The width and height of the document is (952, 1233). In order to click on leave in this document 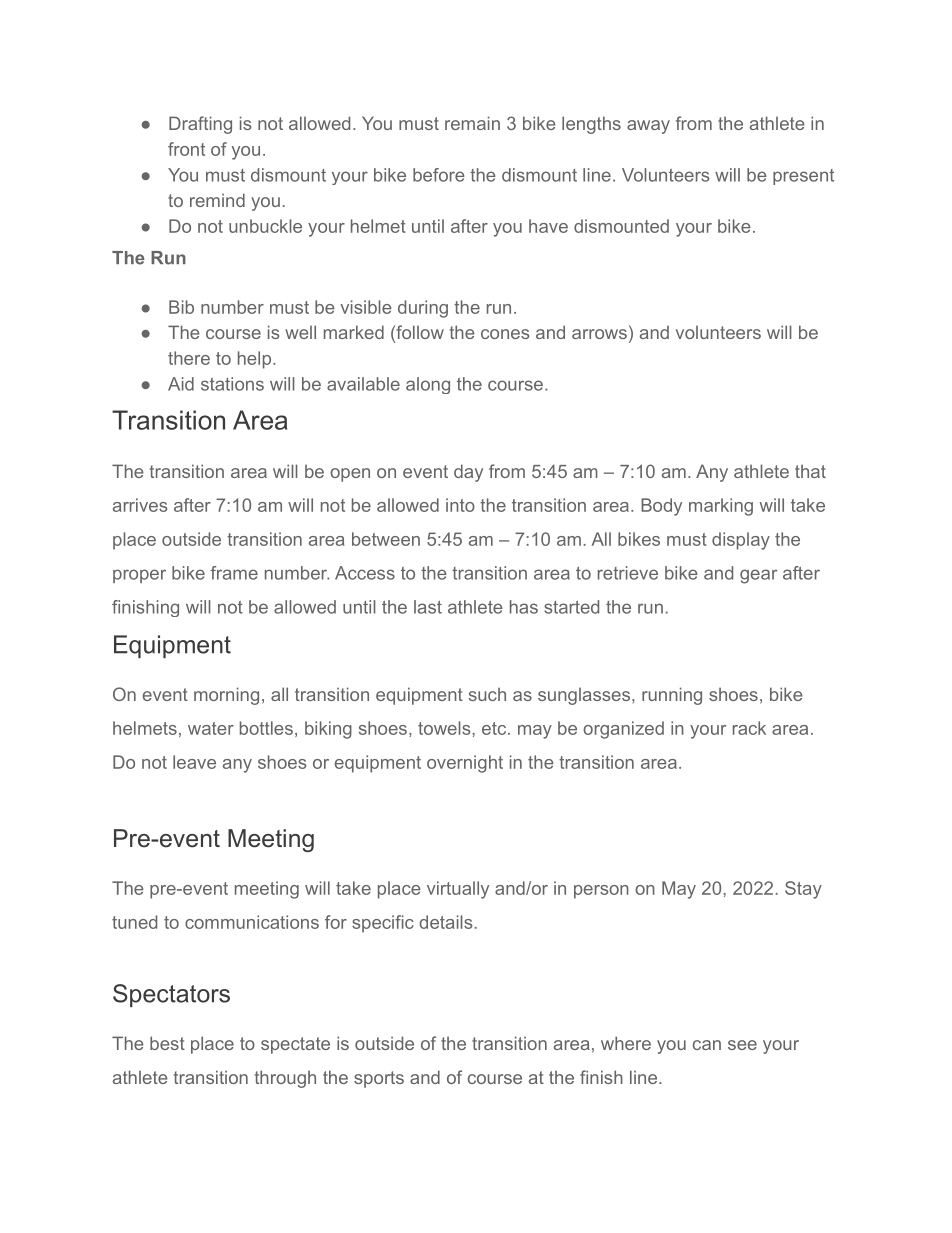, I will do `click(194, 762)`.
